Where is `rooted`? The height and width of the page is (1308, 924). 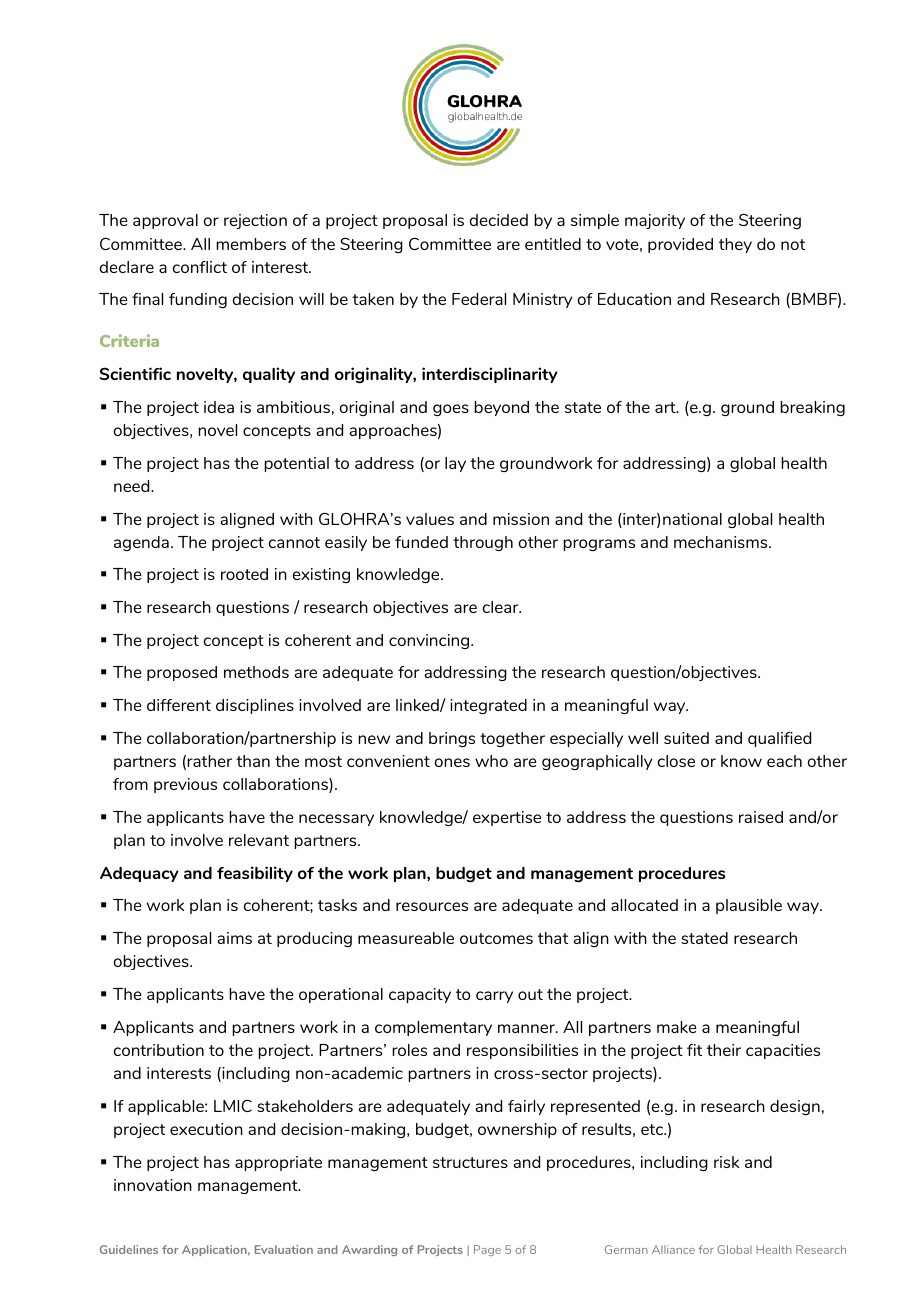 rooted is located at coordinates (244, 574).
